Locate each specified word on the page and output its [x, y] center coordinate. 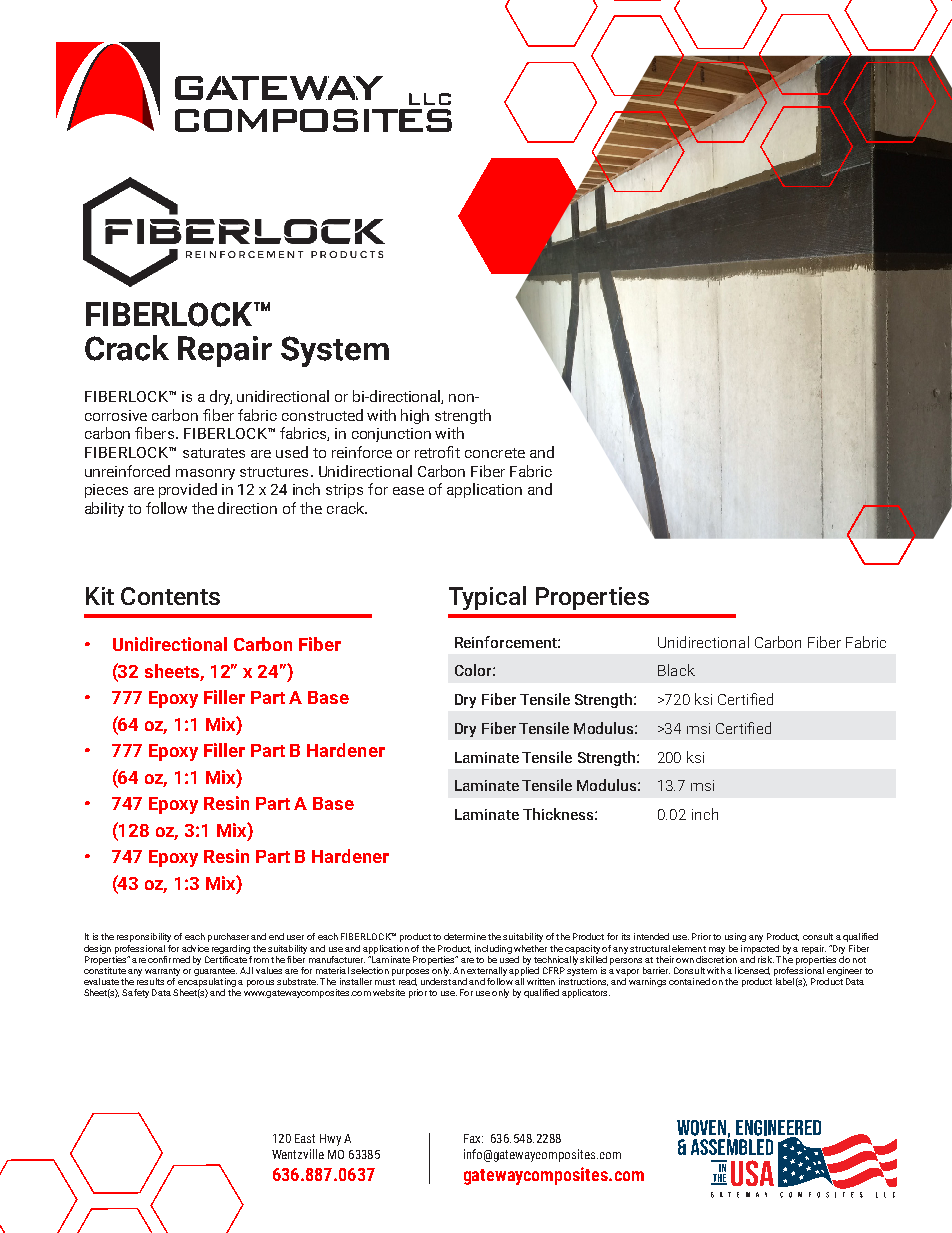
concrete [495, 453]
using [735, 937]
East [305, 1138]
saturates [214, 453]
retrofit [437, 452]
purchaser [228, 937]
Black [676, 670]
